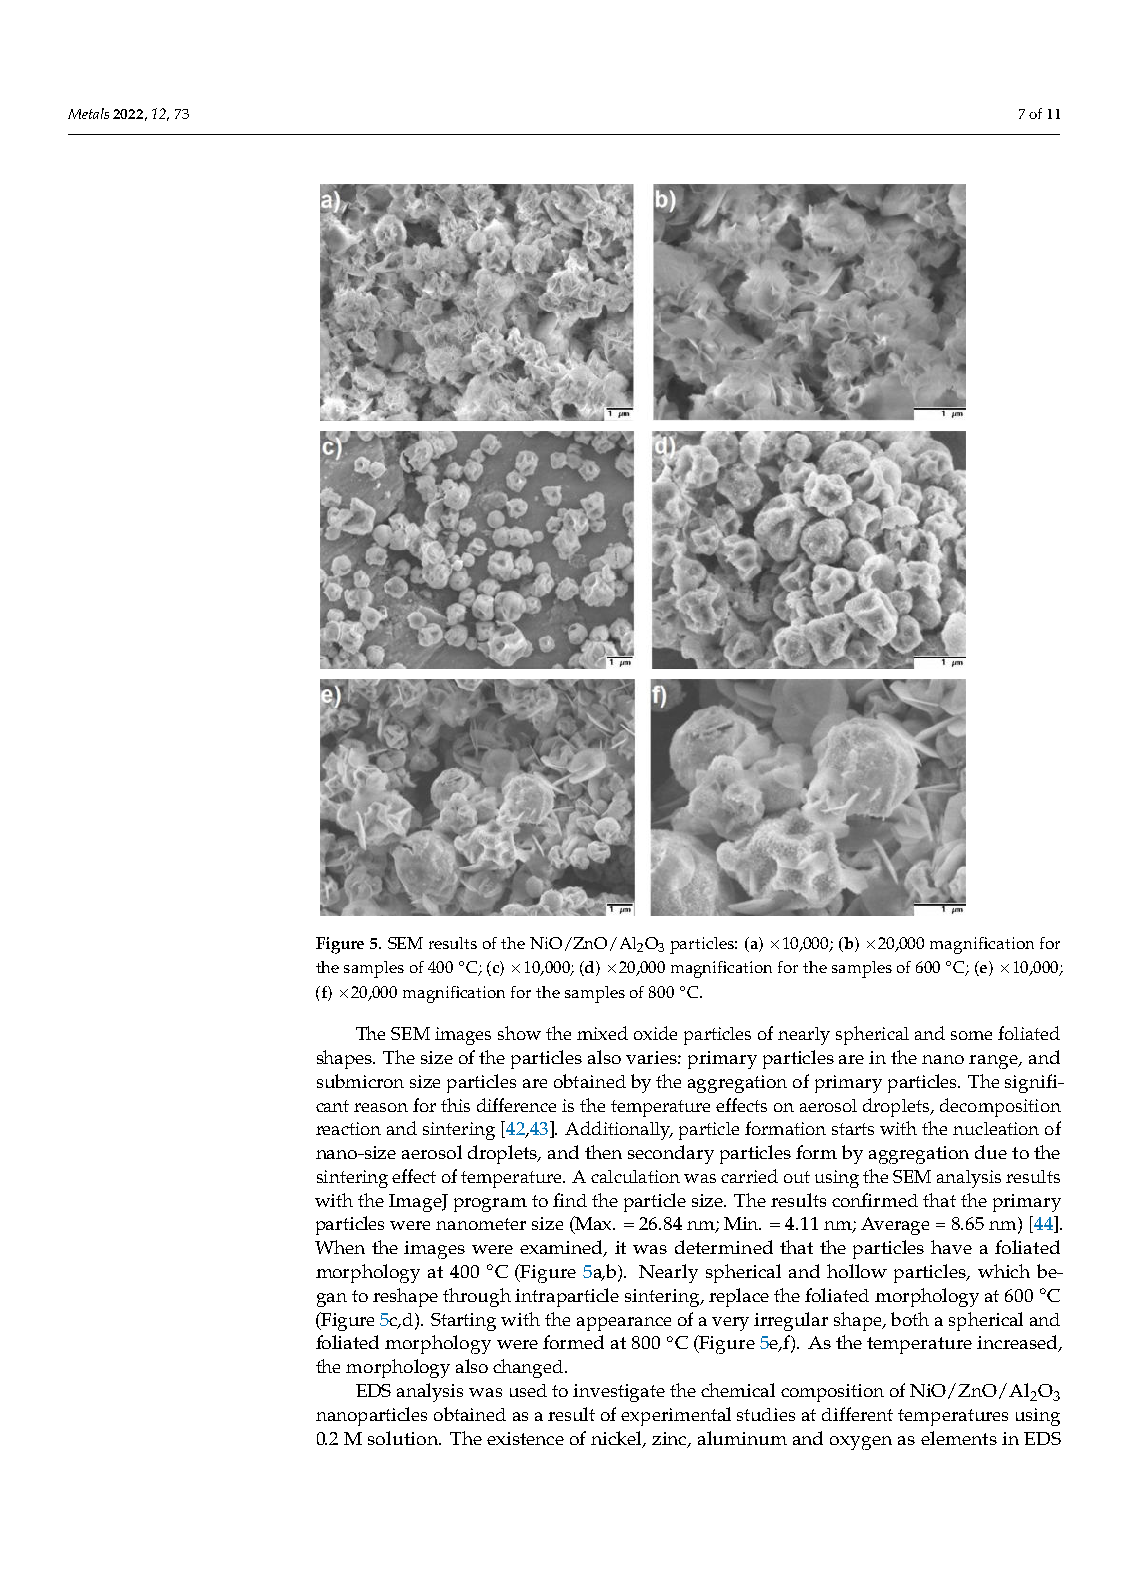  I want to click on some, so click(971, 1035).
